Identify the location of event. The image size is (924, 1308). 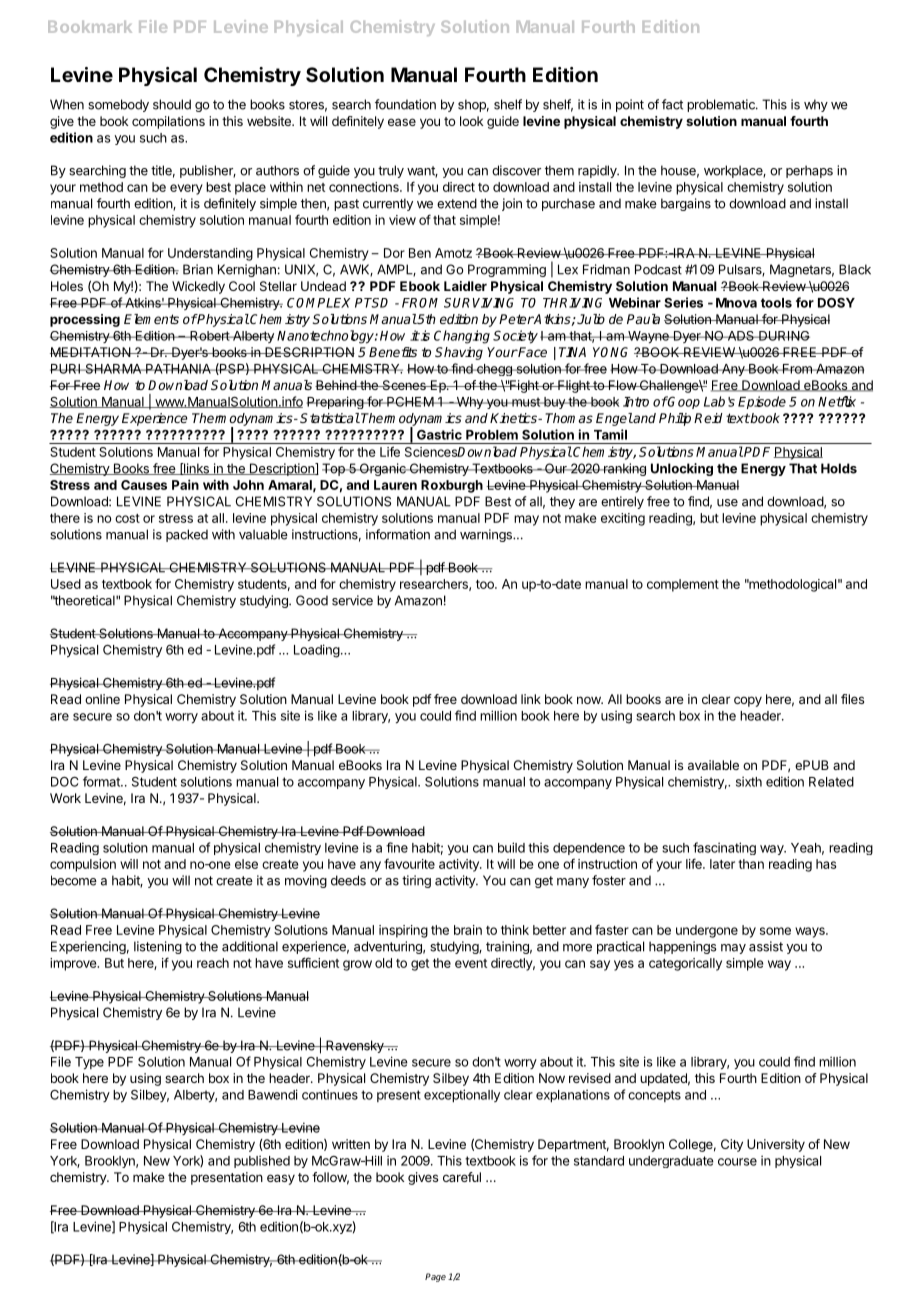
(471, 963).
